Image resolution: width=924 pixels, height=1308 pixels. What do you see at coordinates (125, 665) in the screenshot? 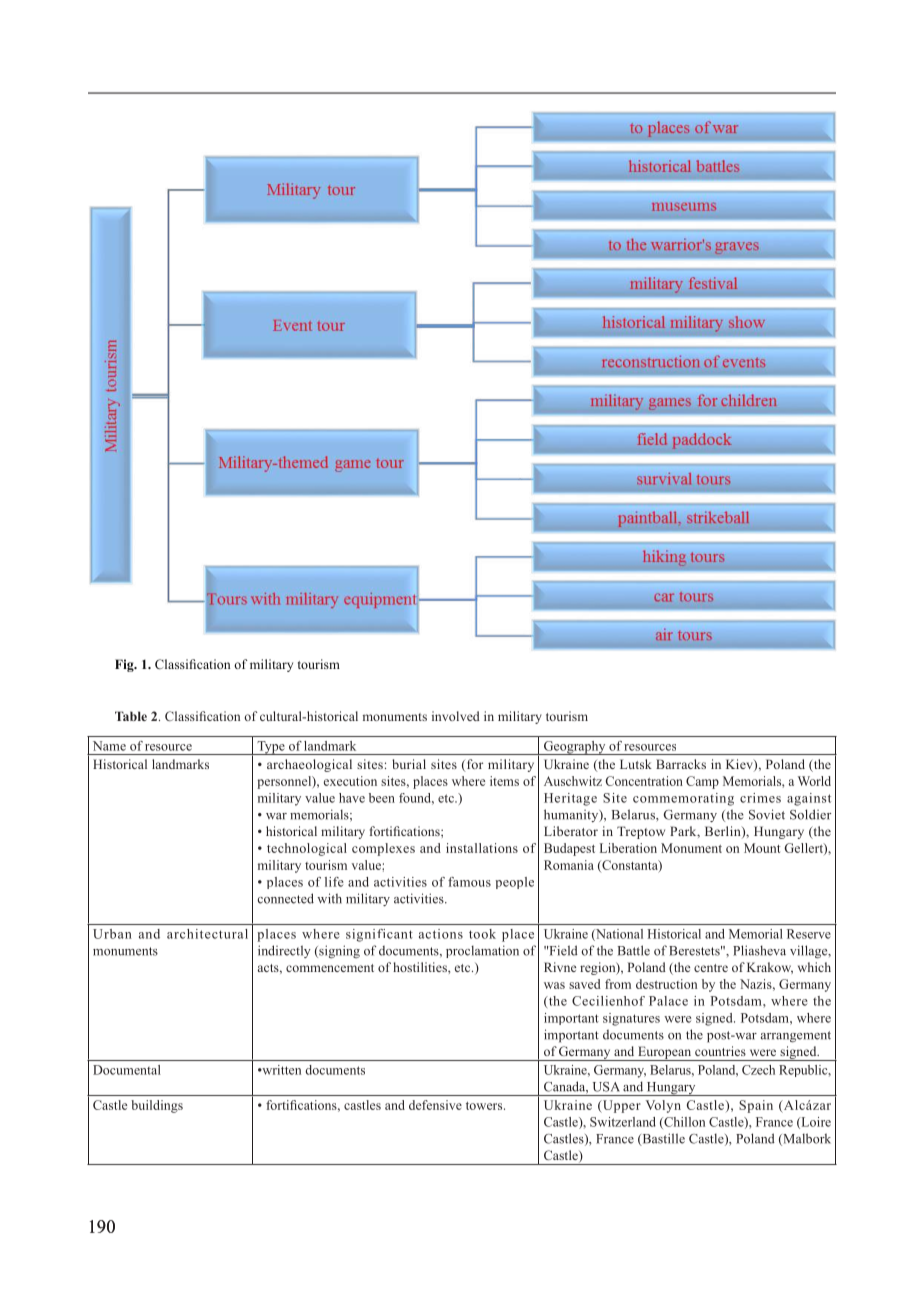
I see `Fig` at bounding box center [125, 665].
